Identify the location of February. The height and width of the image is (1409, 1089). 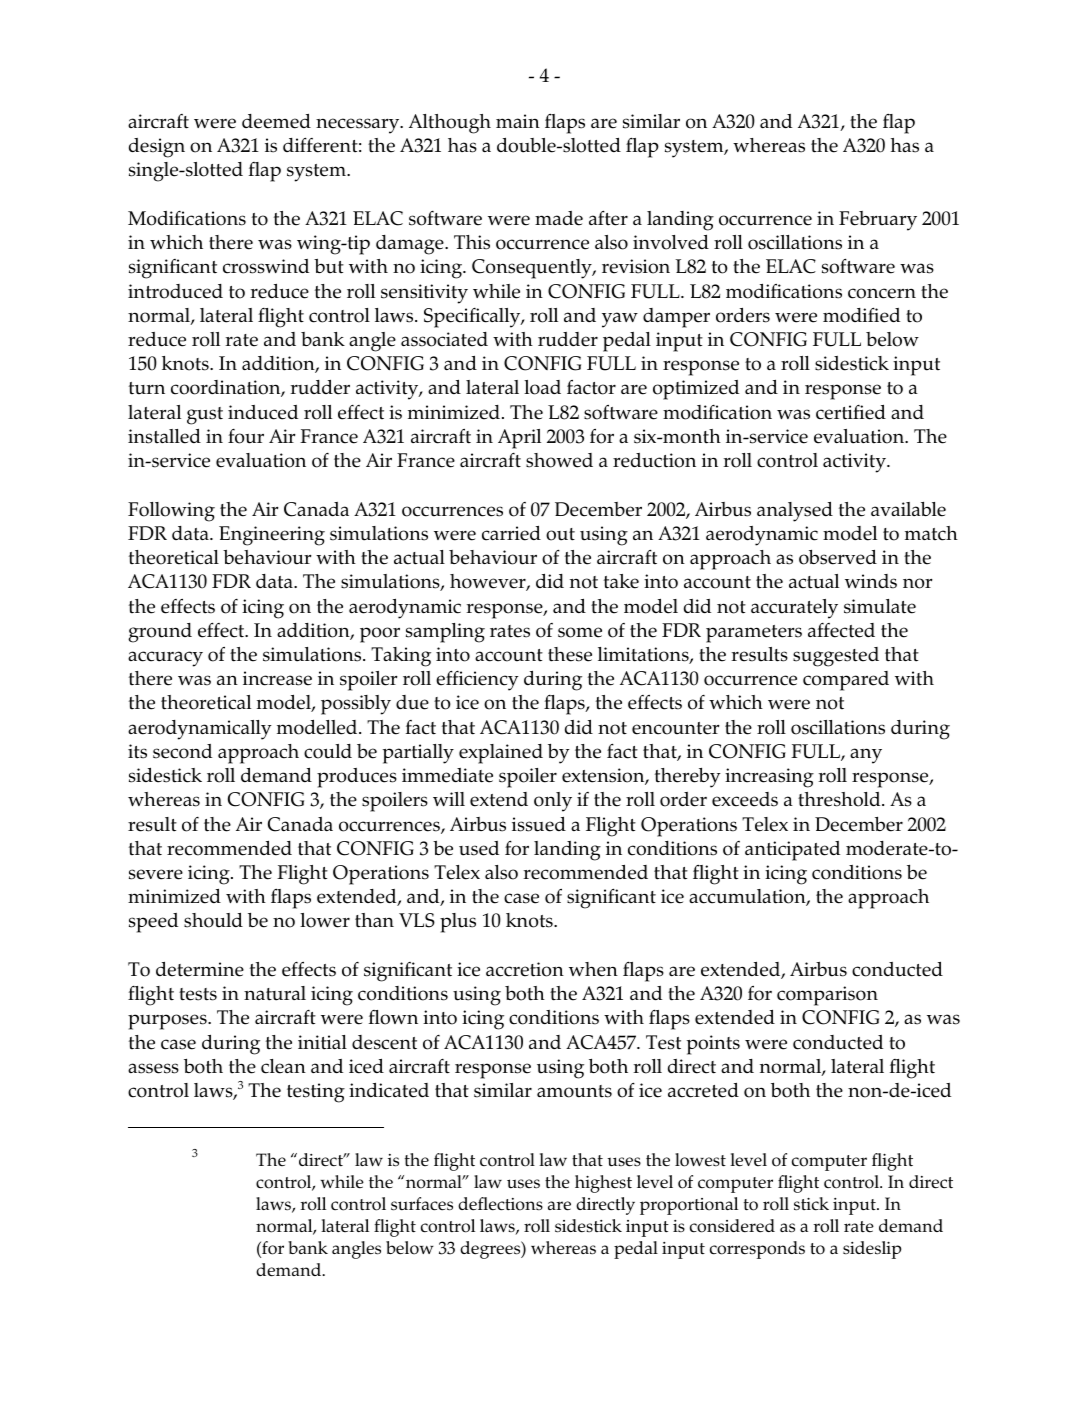
(878, 221).
